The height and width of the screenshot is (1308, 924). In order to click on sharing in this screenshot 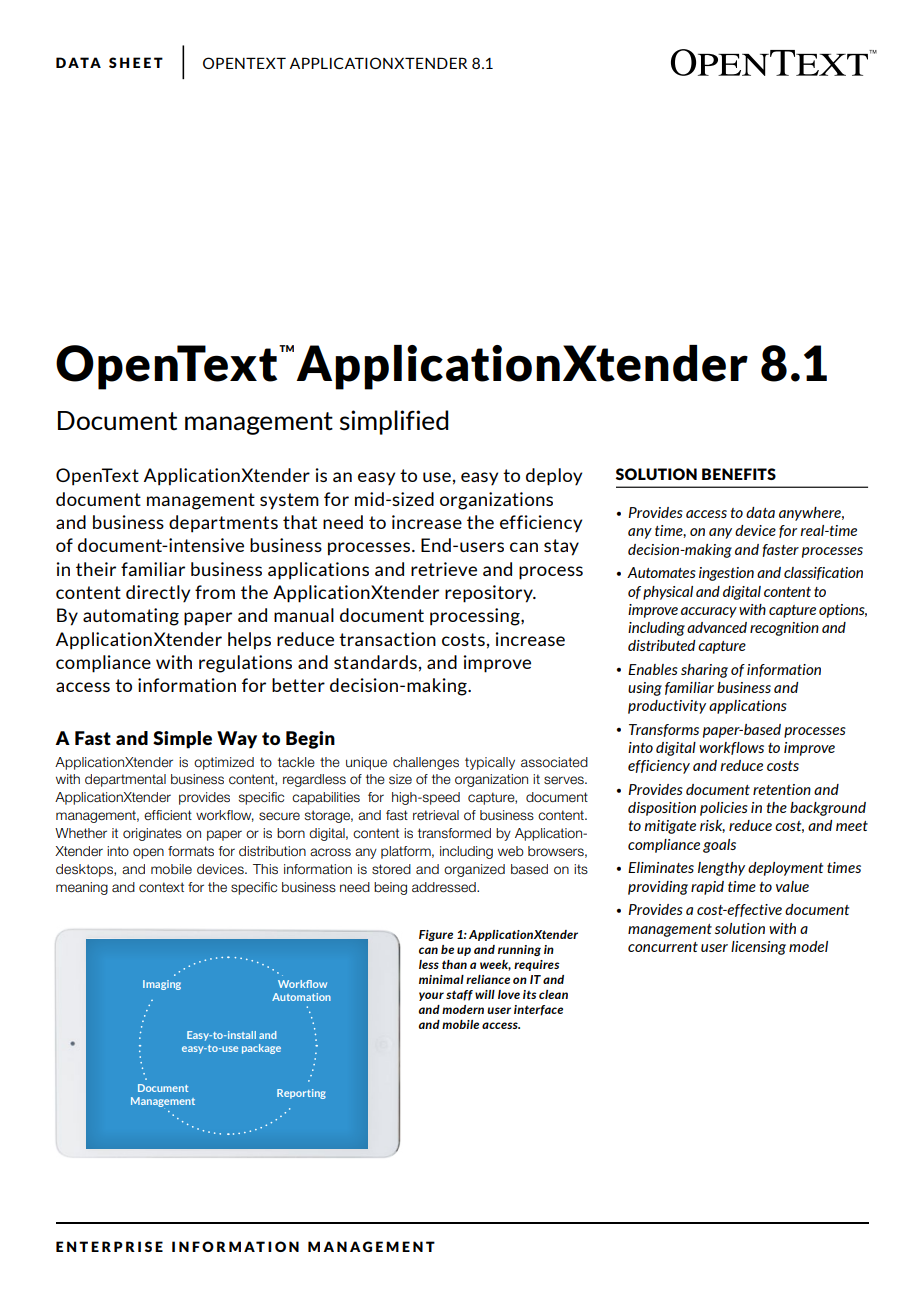, I will do `click(704, 671)`.
